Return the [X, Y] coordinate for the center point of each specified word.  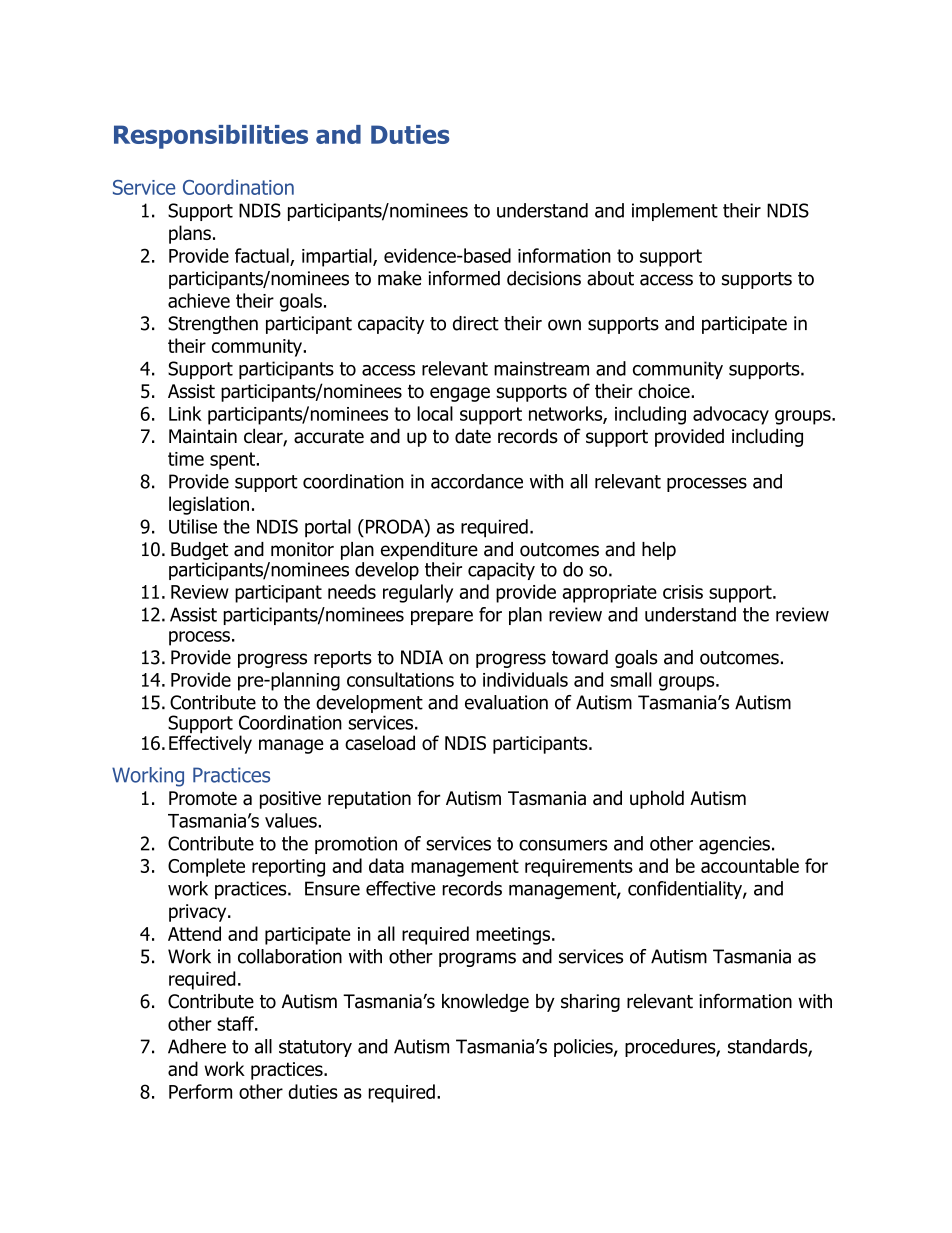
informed [464, 278]
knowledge [485, 1003]
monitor [302, 549]
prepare [442, 618]
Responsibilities [211, 137]
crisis [683, 592]
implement [675, 212]
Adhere [197, 1046]
